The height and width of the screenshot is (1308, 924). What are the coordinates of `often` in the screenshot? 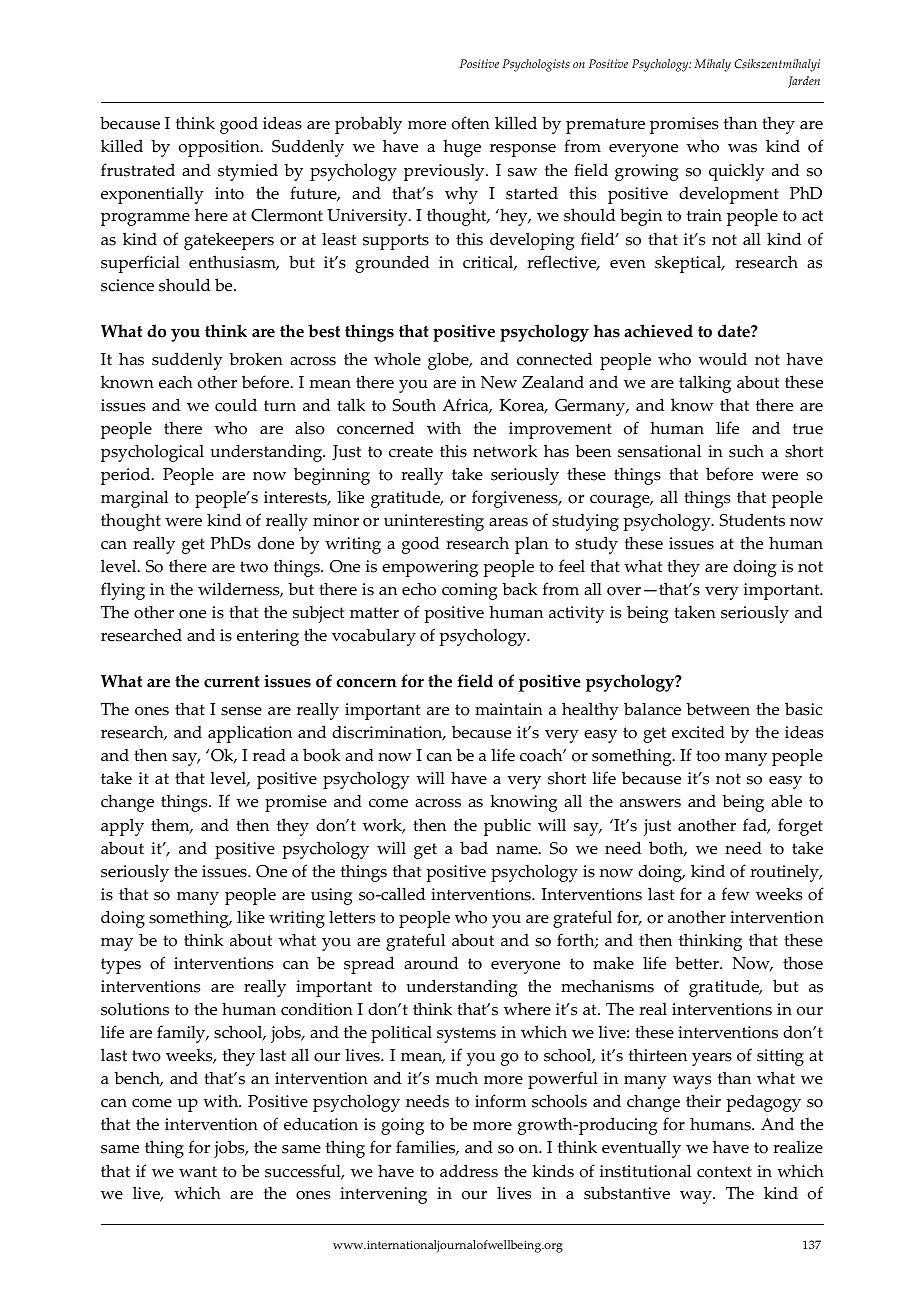 It's located at (471, 123).
